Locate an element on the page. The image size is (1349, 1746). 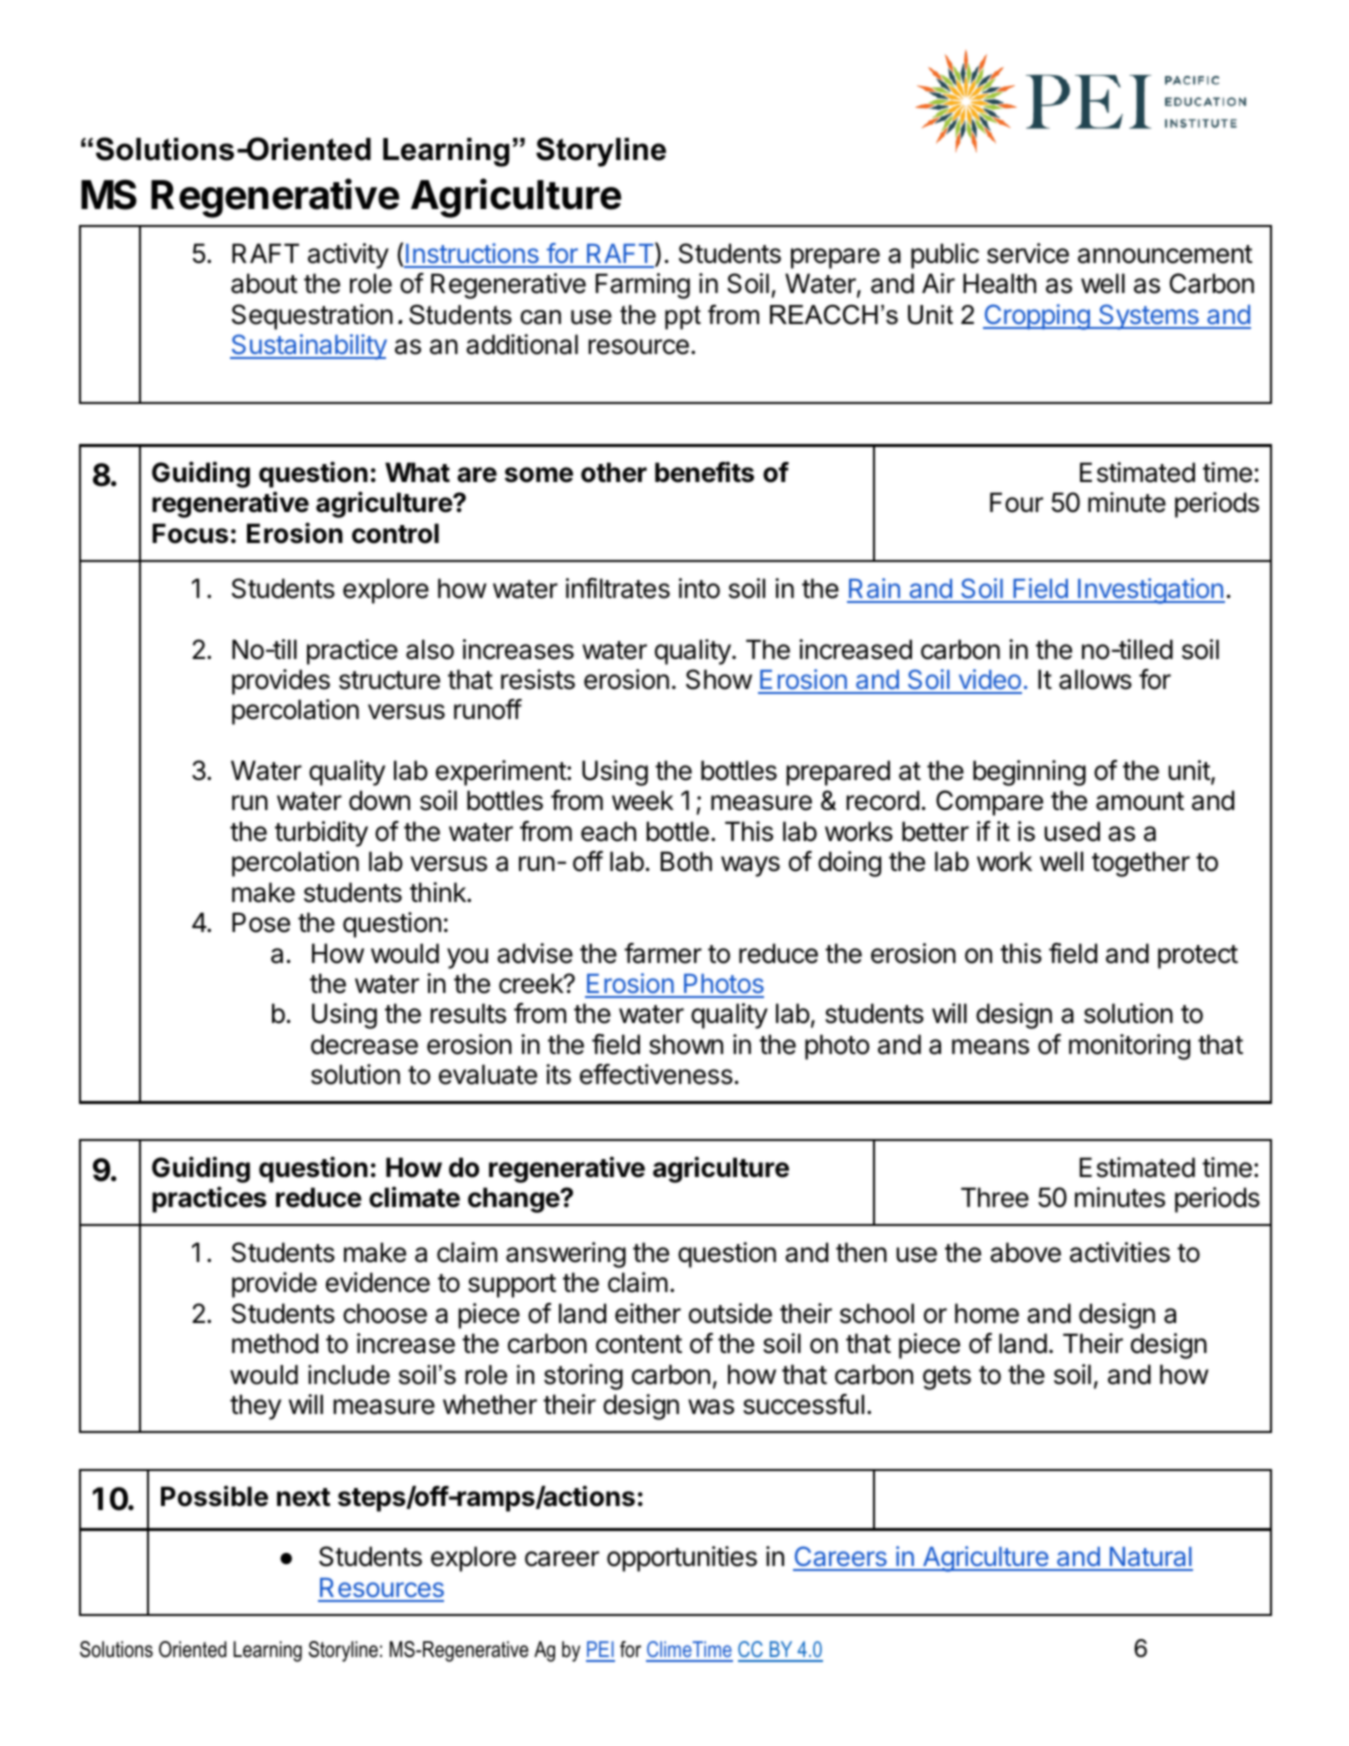
allows is located at coordinates (1095, 679).
